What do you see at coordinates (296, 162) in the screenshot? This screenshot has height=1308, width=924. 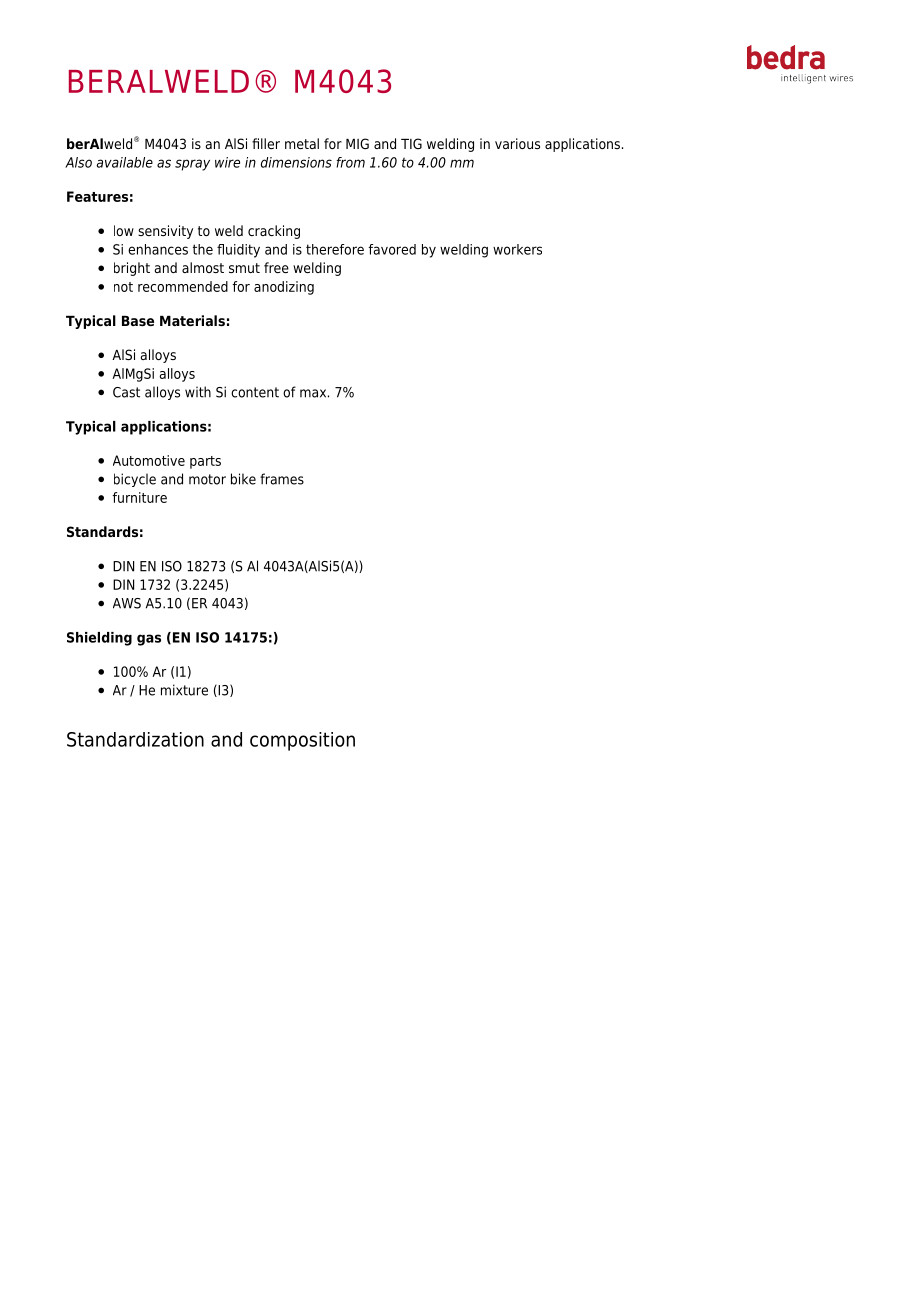 I see `dimensions` at bounding box center [296, 162].
